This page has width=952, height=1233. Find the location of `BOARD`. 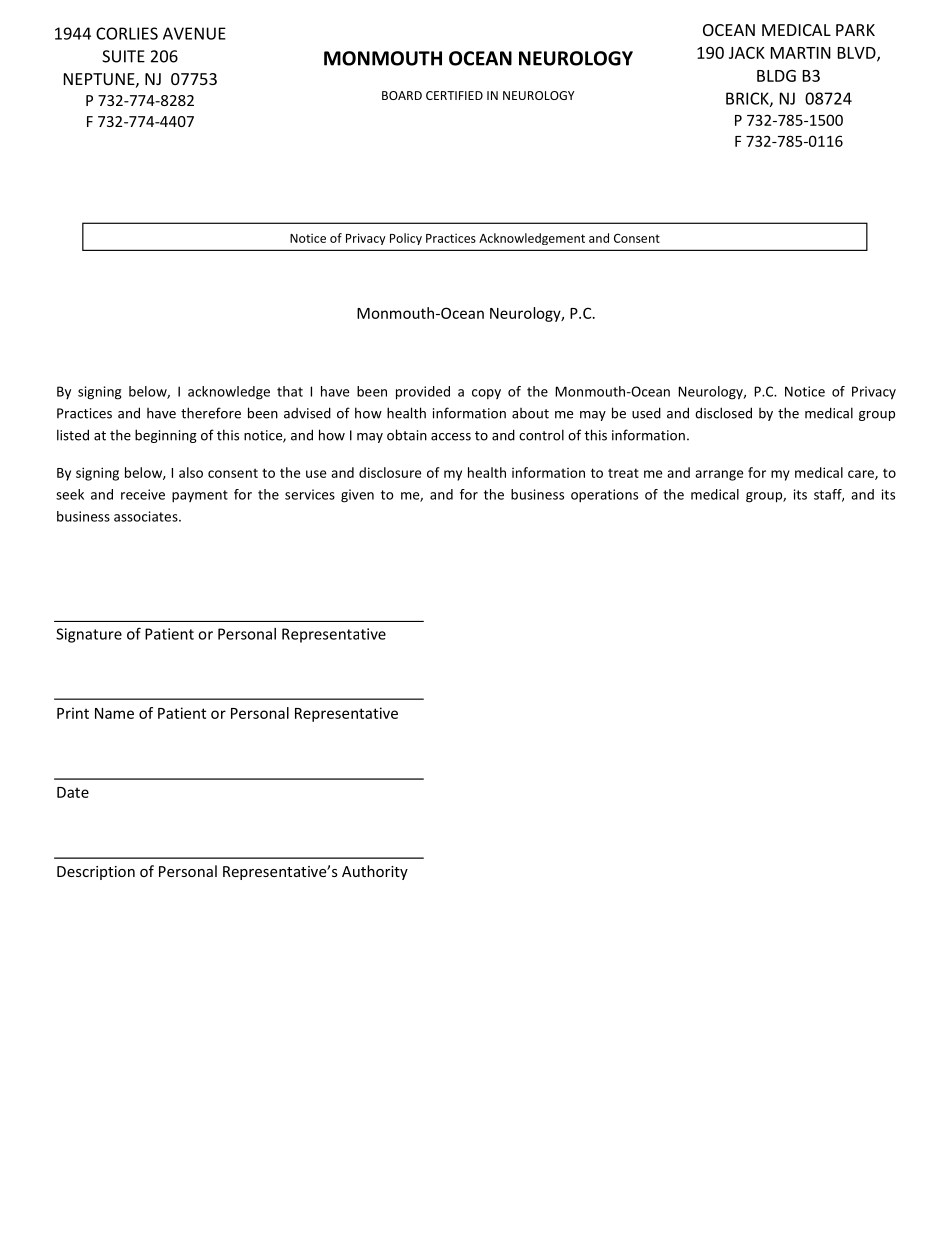

BOARD is located at coordinates (402, 95).
